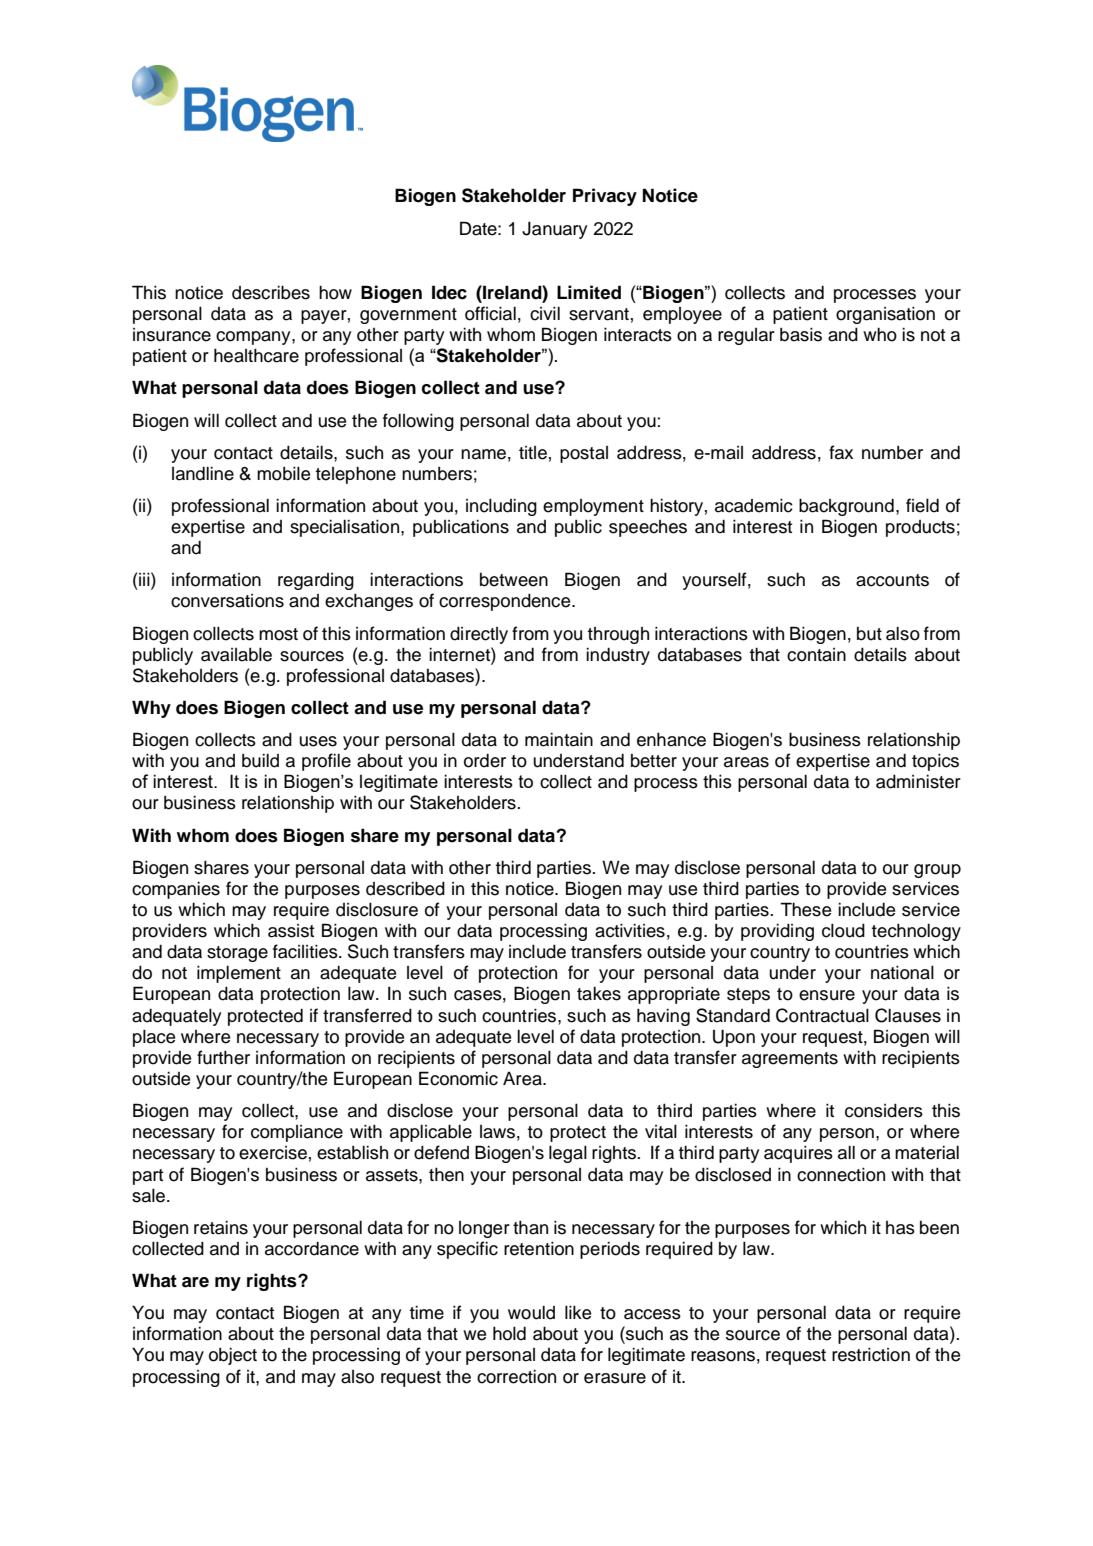 The height and width of the document is (1546, 1093). What do you see at coordinates (599, 993) in the document?
I see `takes` at bounding box center [599, 993].
